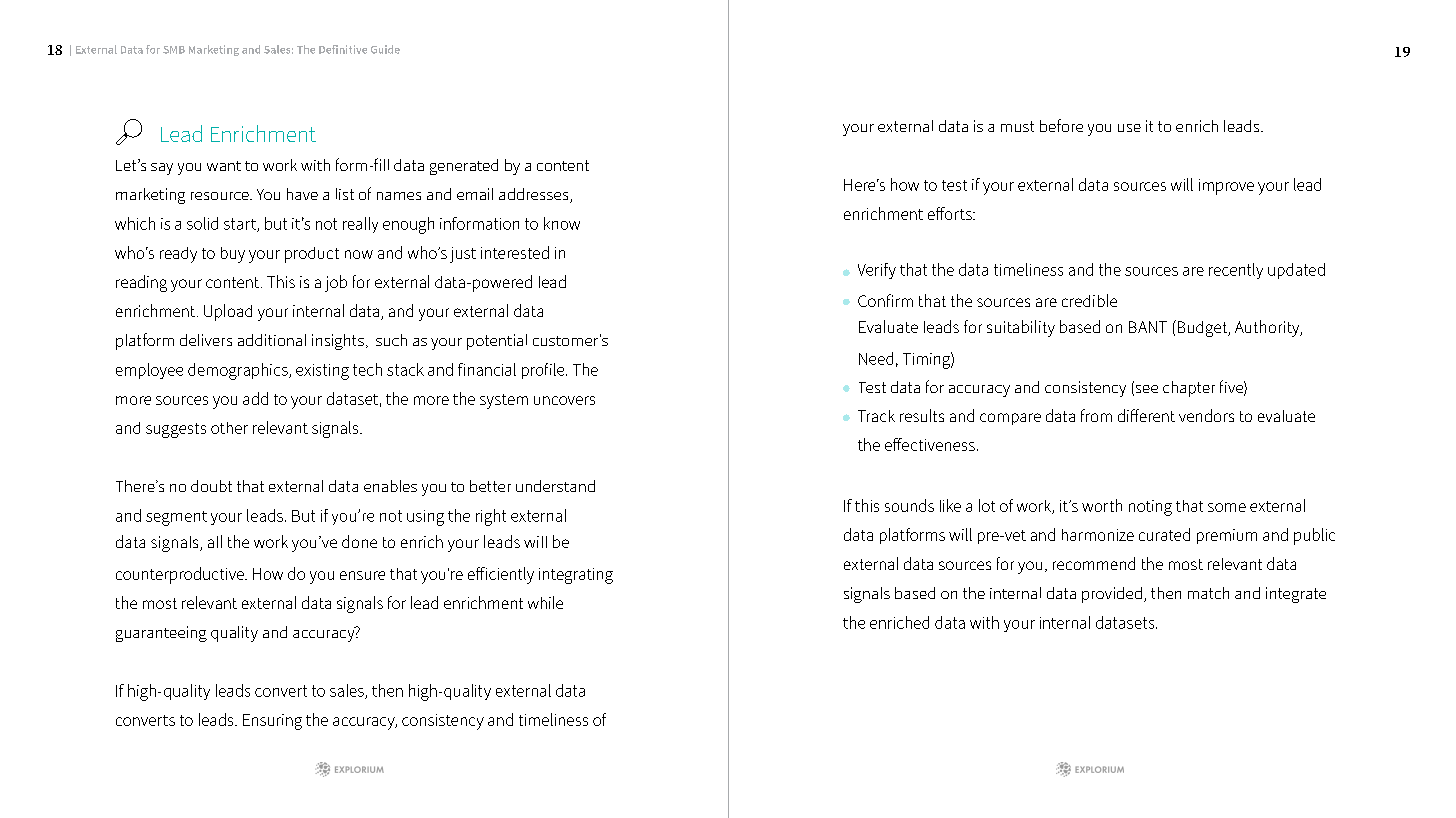 This document has width=1456, height=818. I want to click on Guide, so click(385, 49).
